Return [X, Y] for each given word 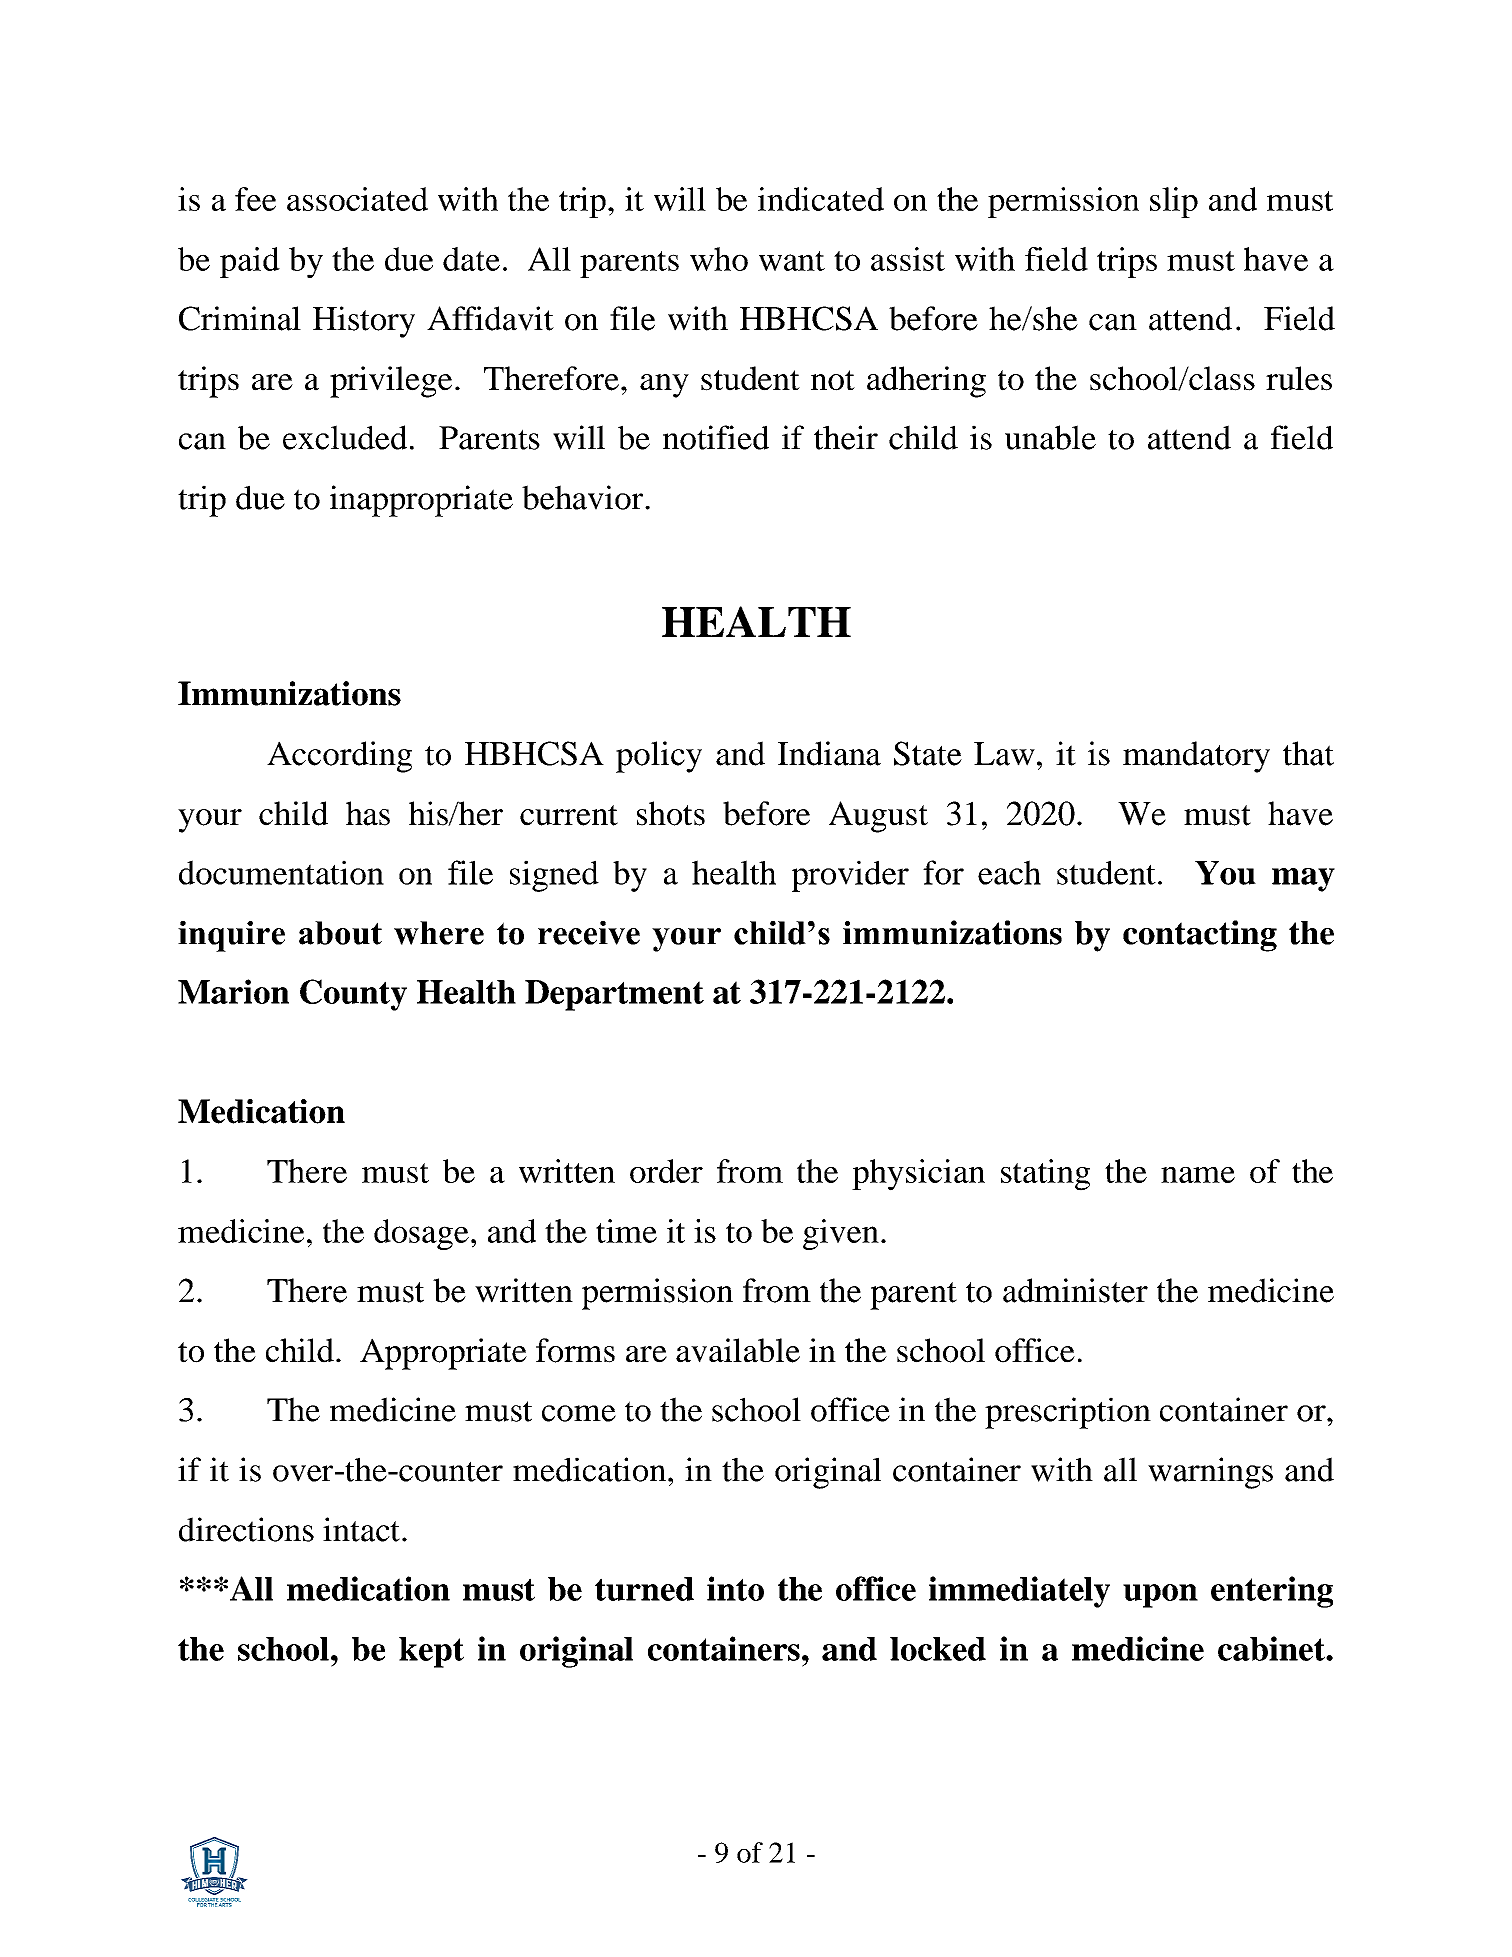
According [339, 757]
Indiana [829, 753]
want [792, 261]
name [1198, 1175]
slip [1174, 202]
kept [431, 1652]
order [666, 1171]
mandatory [1196, 757]
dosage [421, 1234]
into [735, 1588]
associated [357, 199]
